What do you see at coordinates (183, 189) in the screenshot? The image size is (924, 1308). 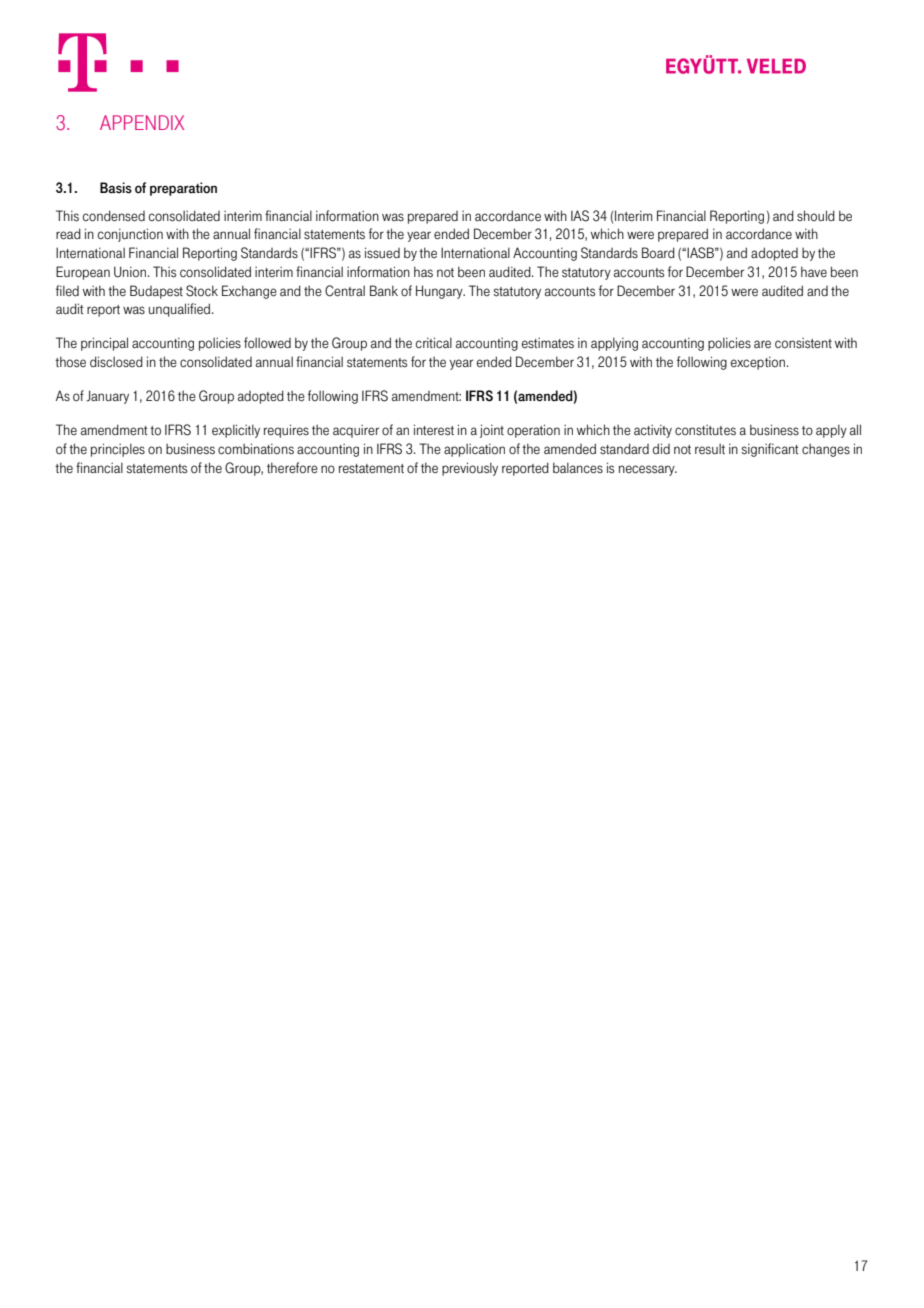 I see `preparation` at bounding box center [183, 189].
